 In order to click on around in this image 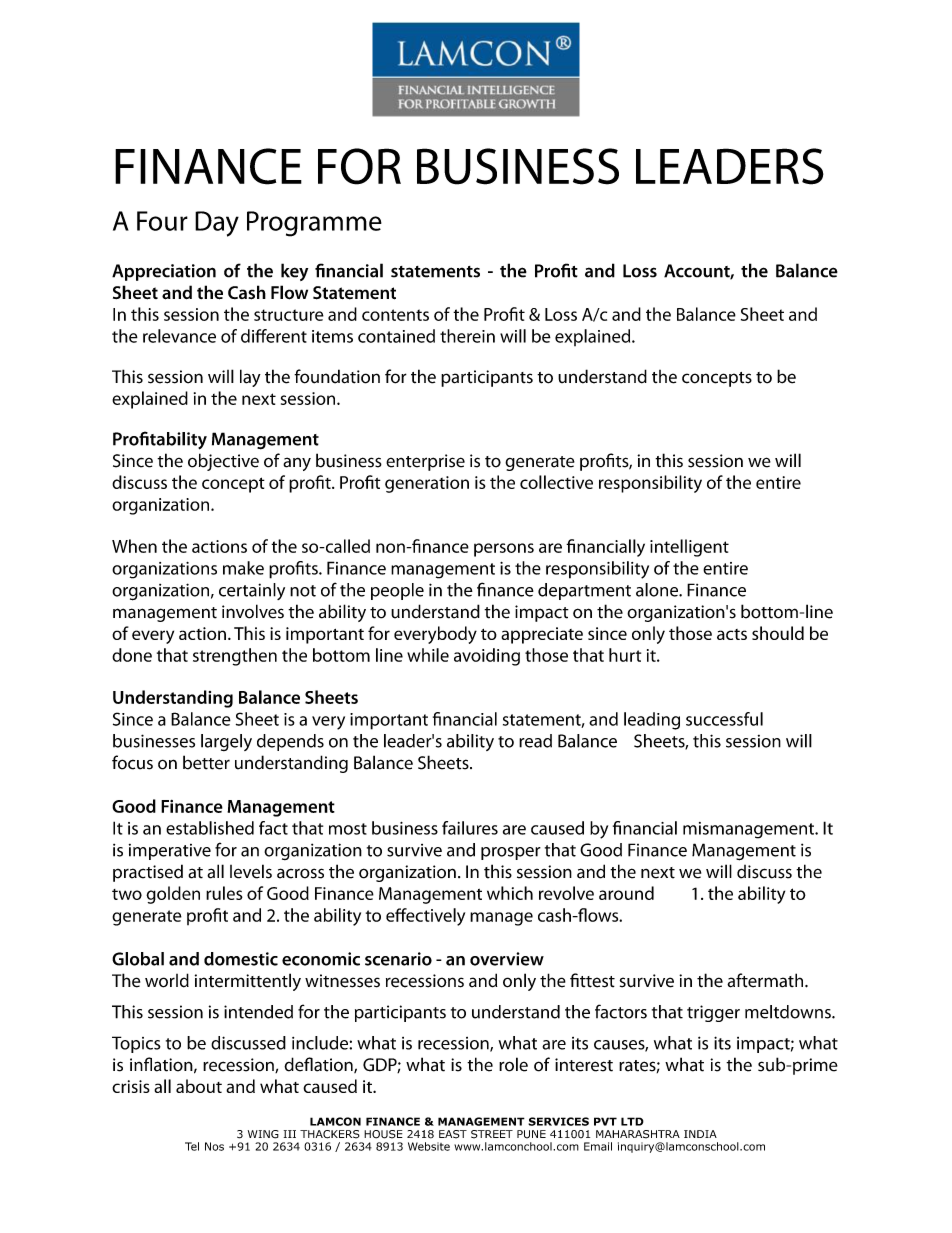, I will do `click(626, 893)`.
